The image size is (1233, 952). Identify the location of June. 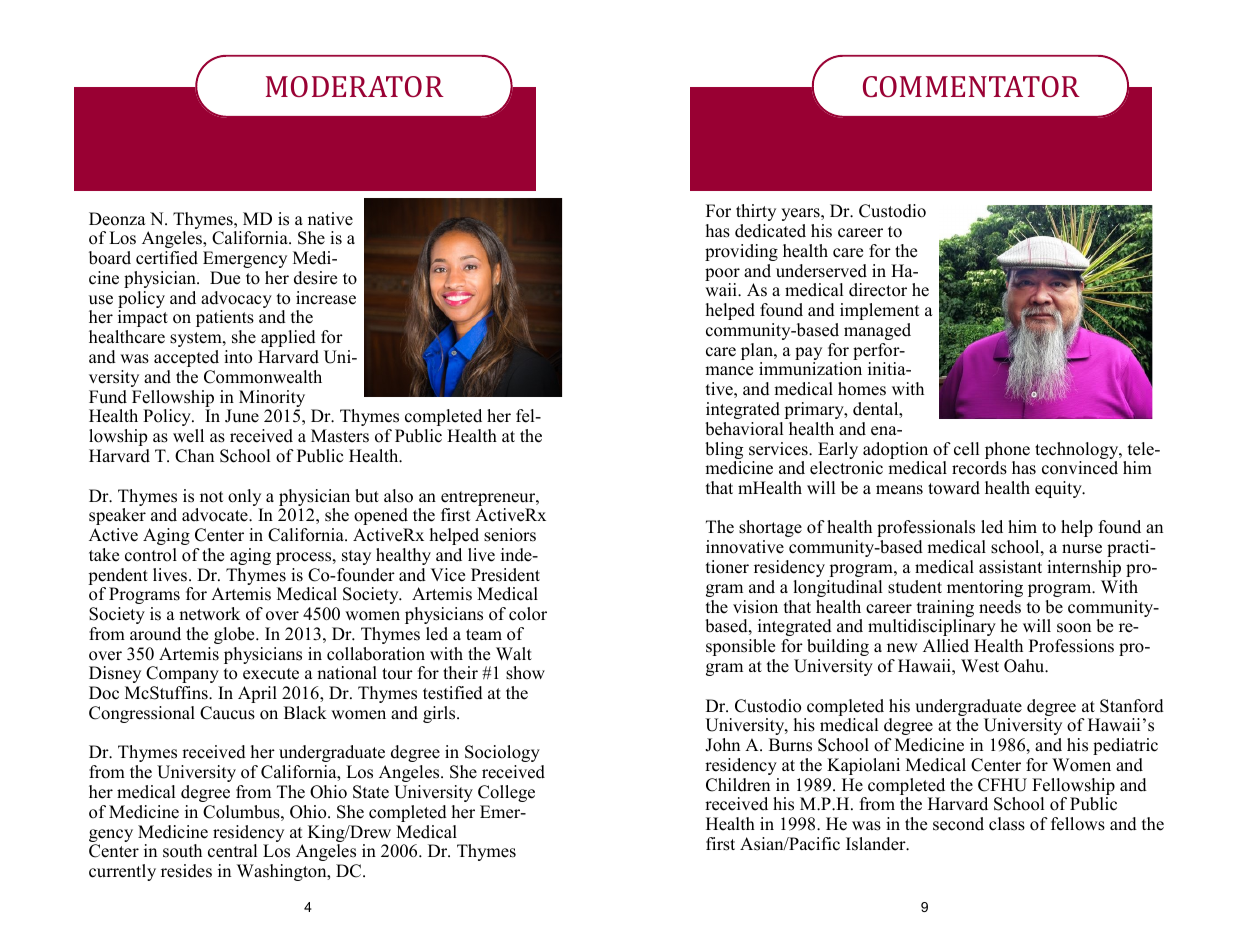
(242, 416).
